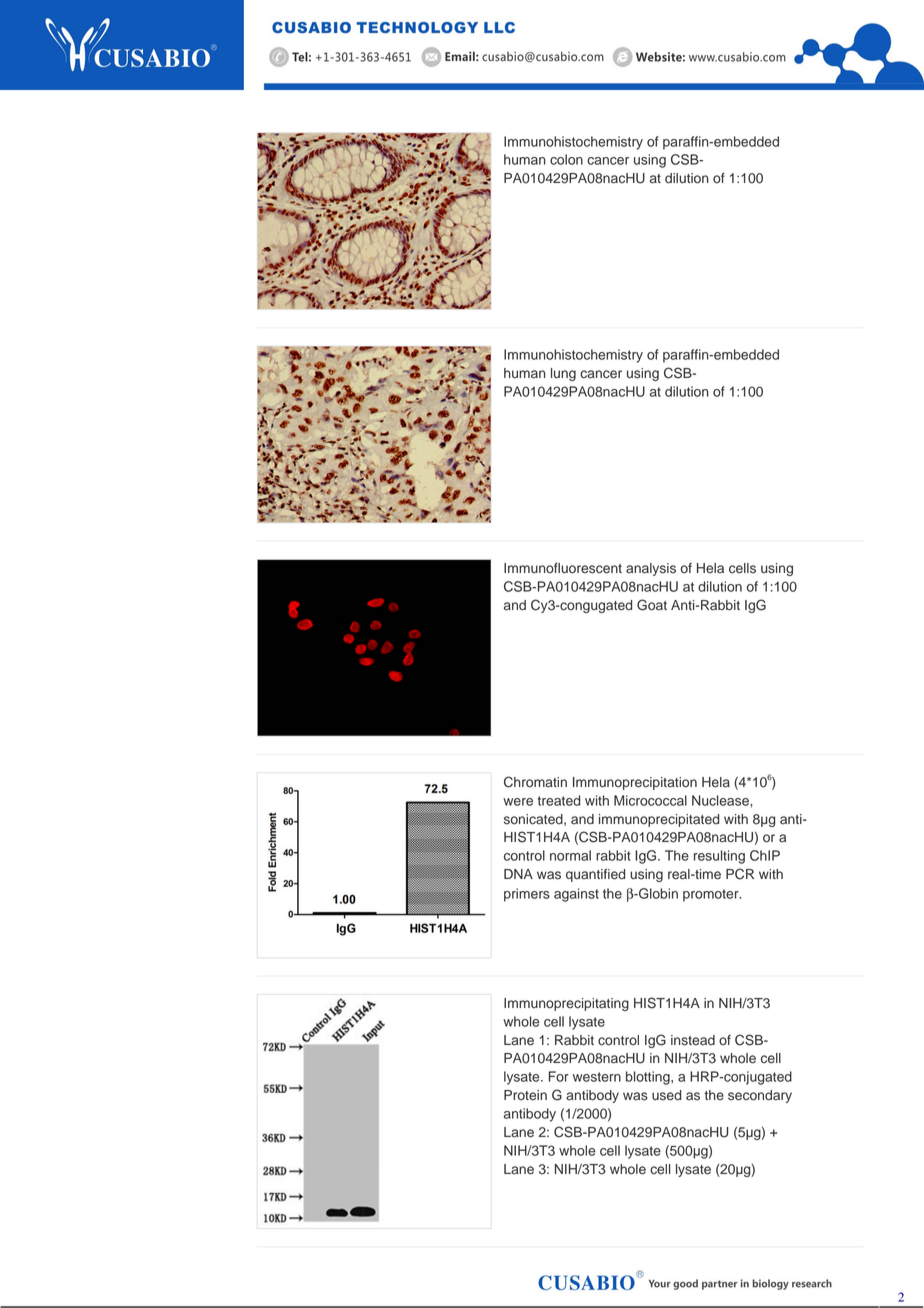  What do you see at coordinates (566, 159) in the document?
I see `colon` at bounding box center [566, 159].
